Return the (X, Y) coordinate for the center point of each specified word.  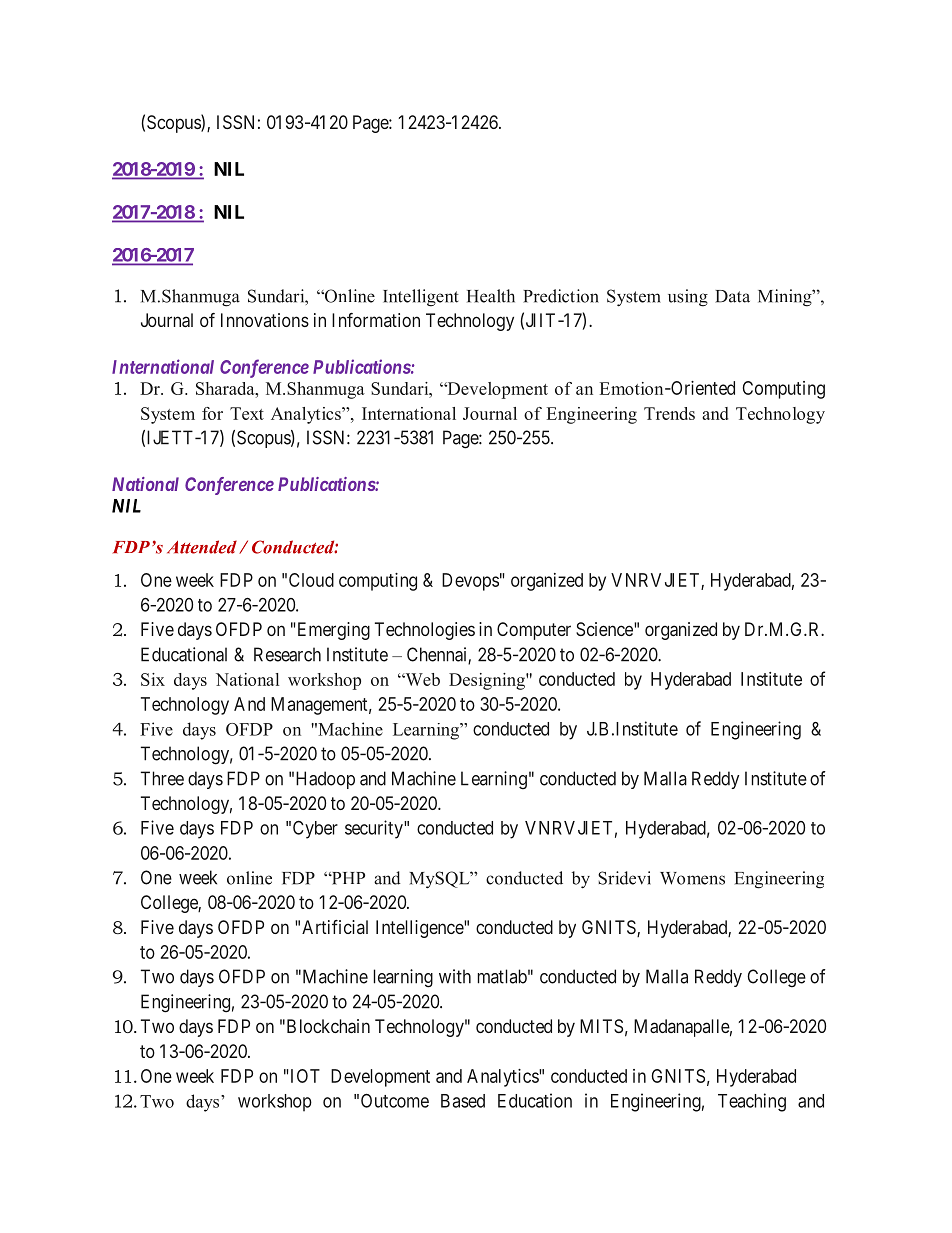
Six (153, 679)
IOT (305, 1076)
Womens (692, 878)
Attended (202, 547)
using (688, 298)
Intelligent (421, 298)
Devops (470, 582)
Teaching (752, 1102)
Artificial (335, 927)
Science (605, 629)
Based (463, 1101)
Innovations (265, 320)
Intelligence (420, 929)
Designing (488, 681)
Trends (669, 413)
